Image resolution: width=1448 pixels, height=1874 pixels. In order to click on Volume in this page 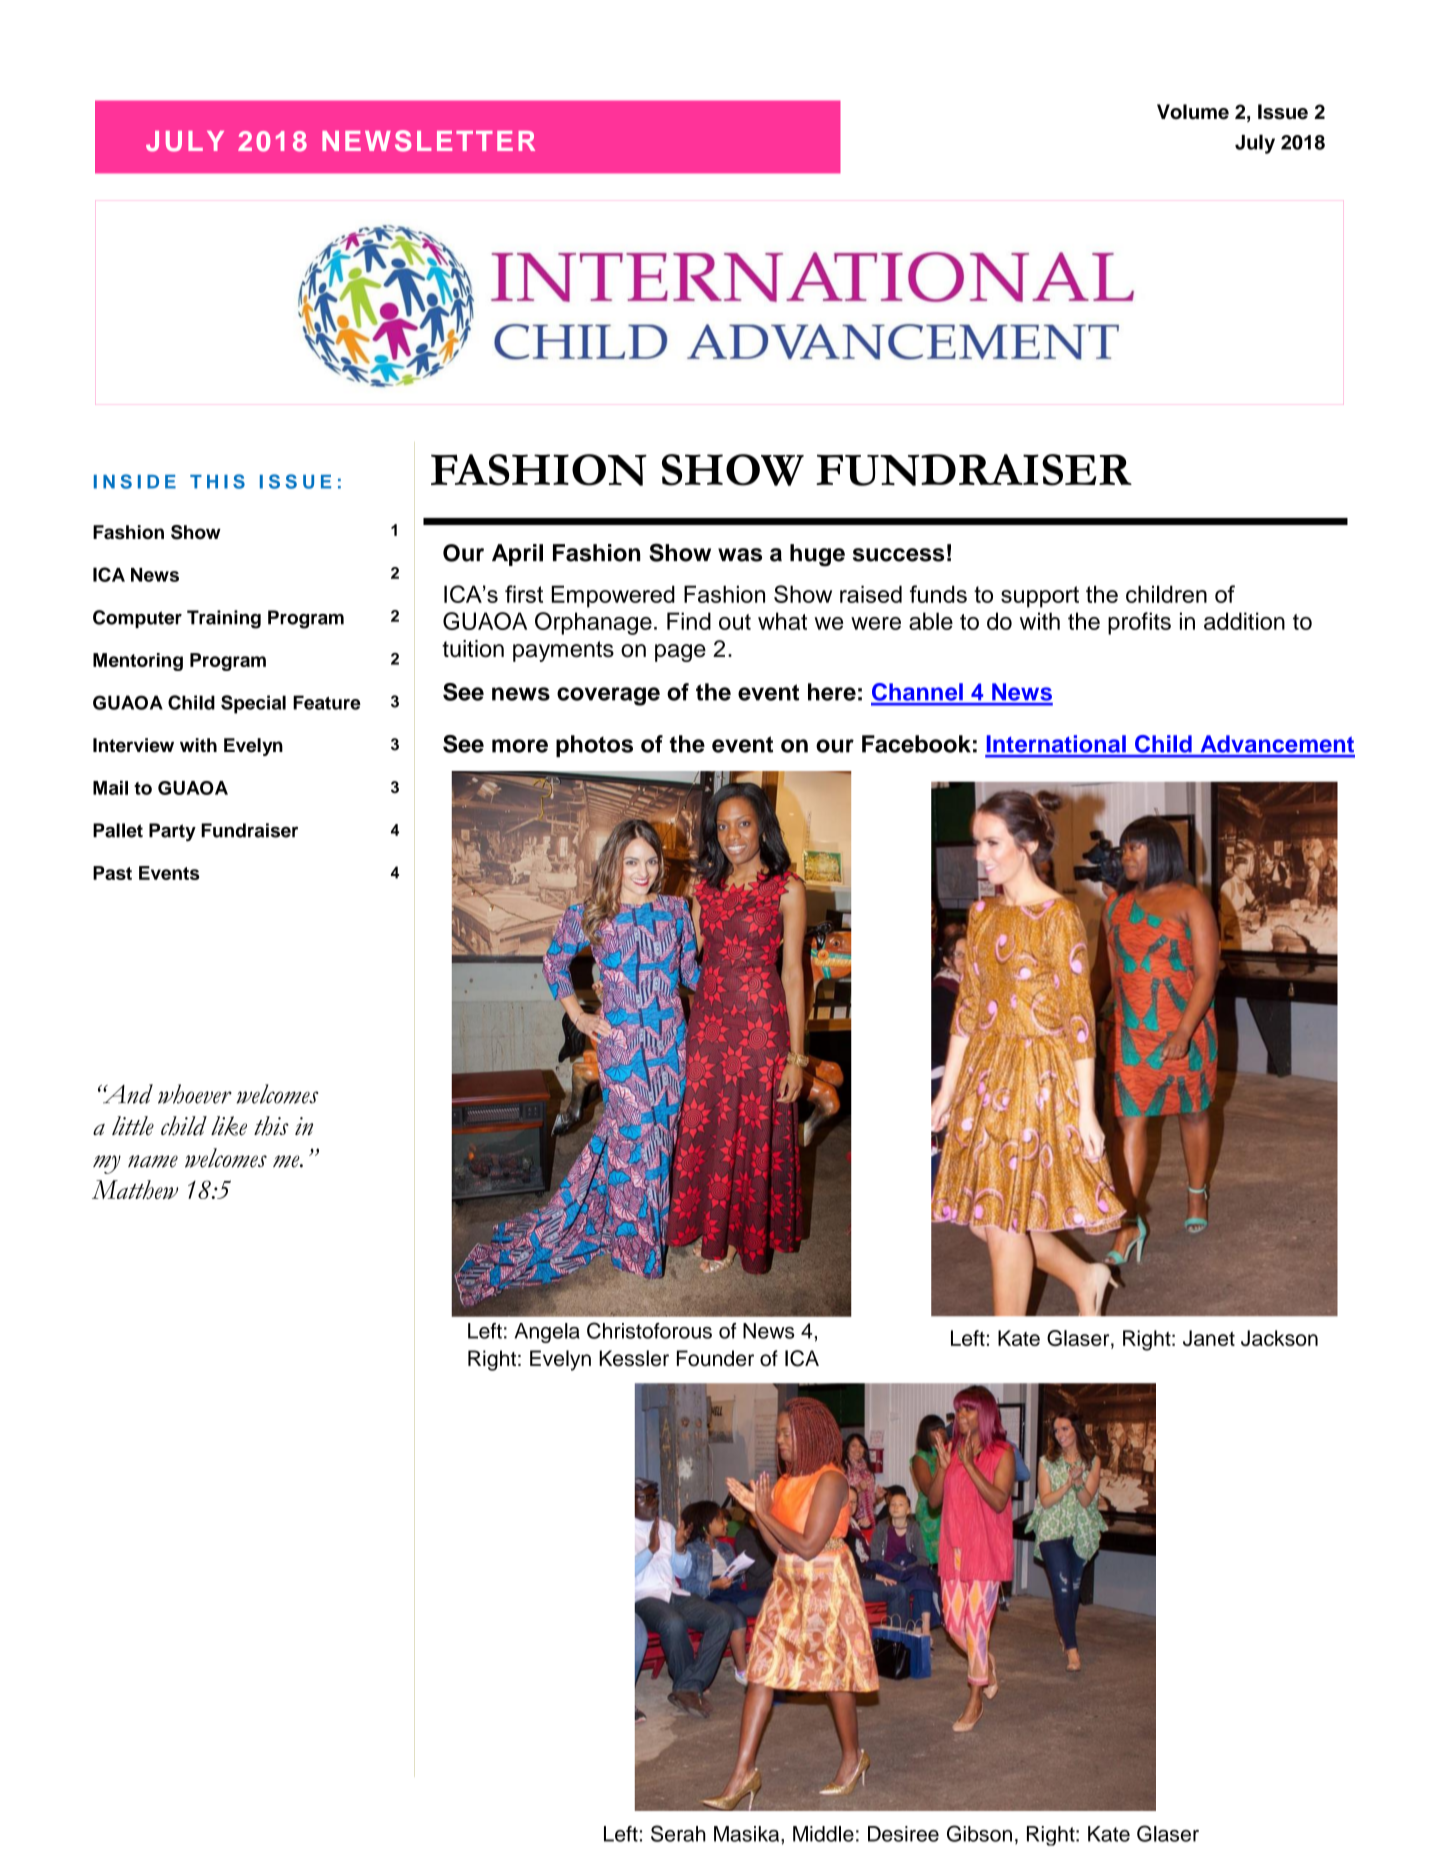, I will do `click(1193, 112)`.
